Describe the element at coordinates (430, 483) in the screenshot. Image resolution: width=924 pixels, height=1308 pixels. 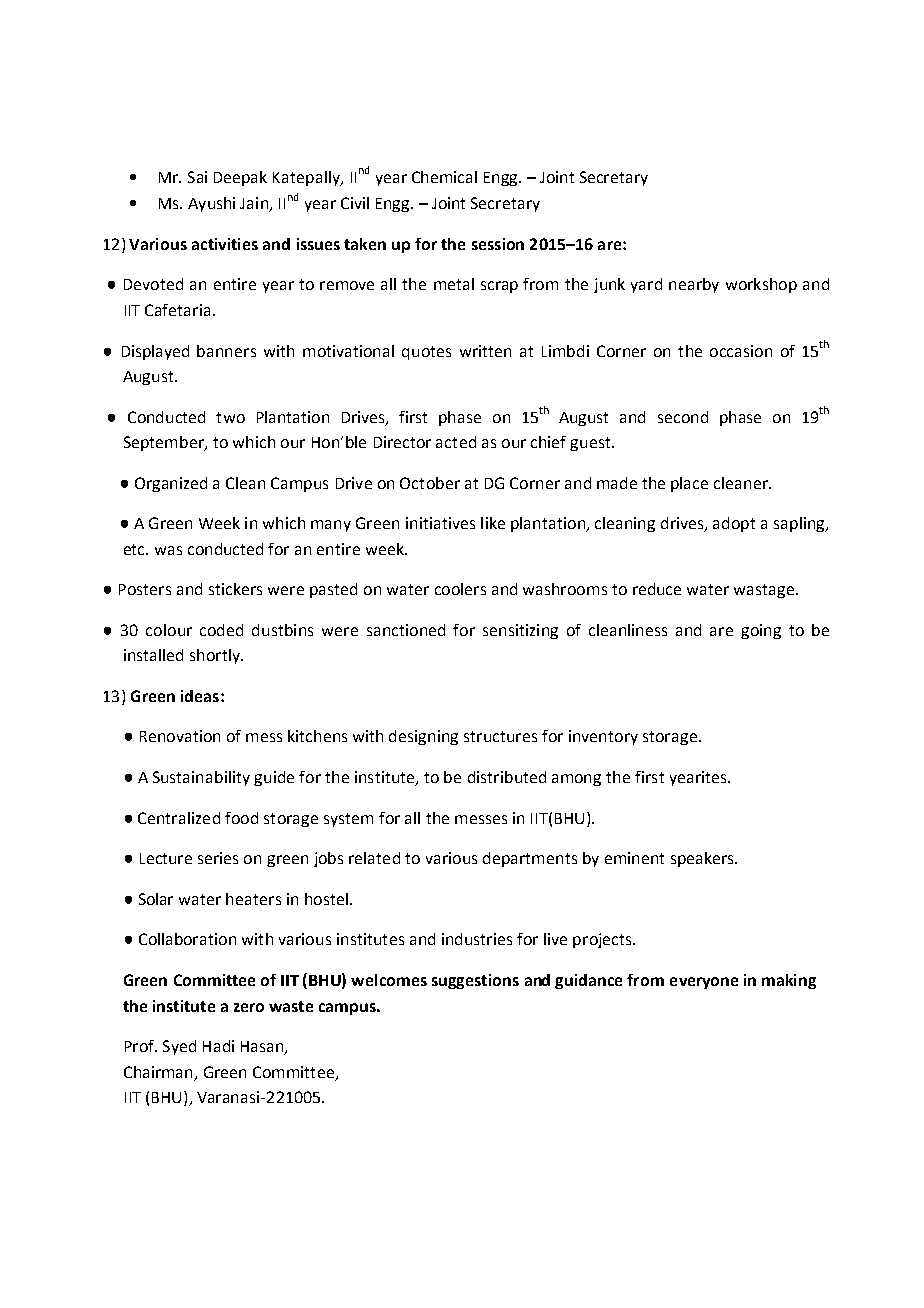
I see `October` at that location.
